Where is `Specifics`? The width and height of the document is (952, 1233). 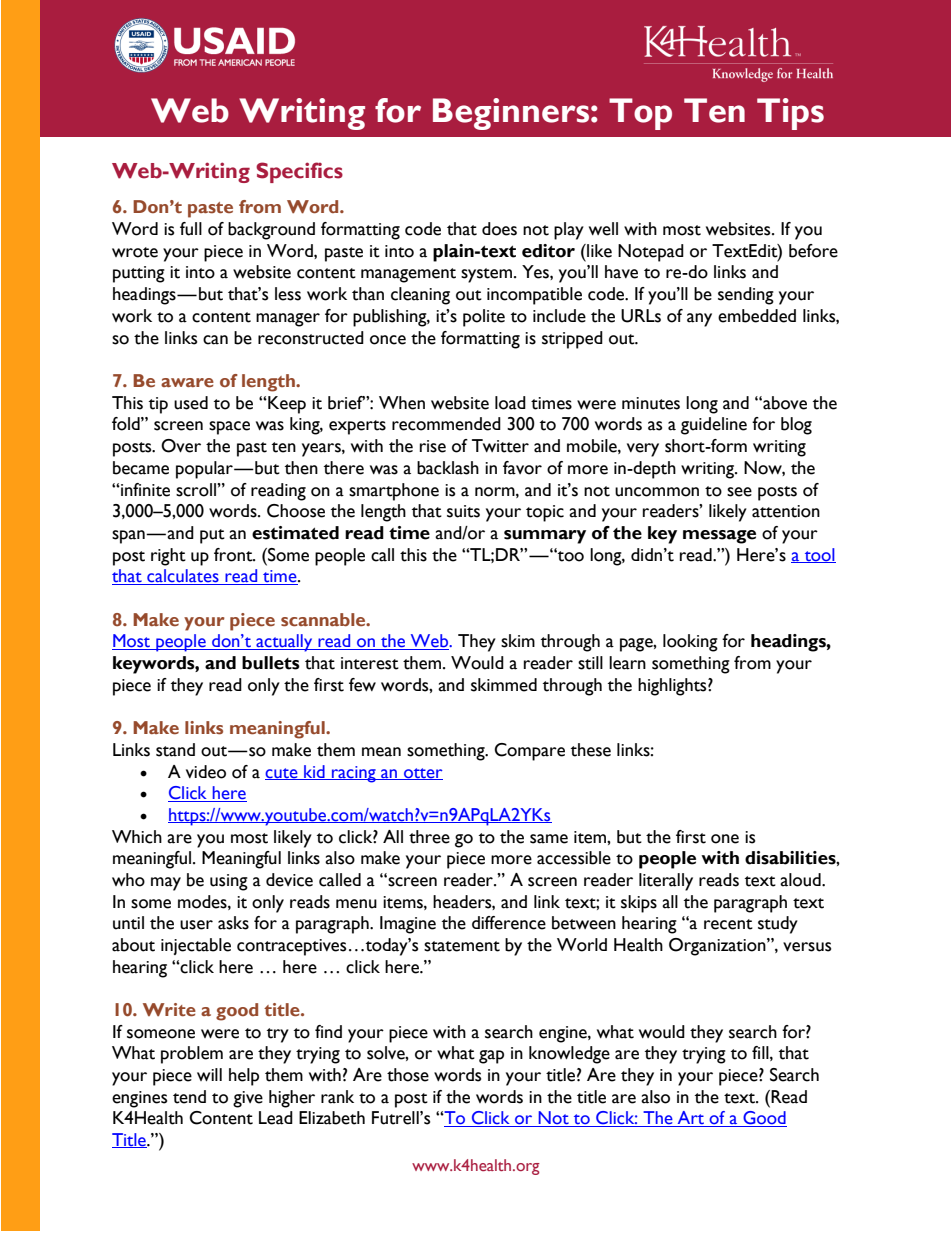 Specifics is located at coordinates (299, 172).
